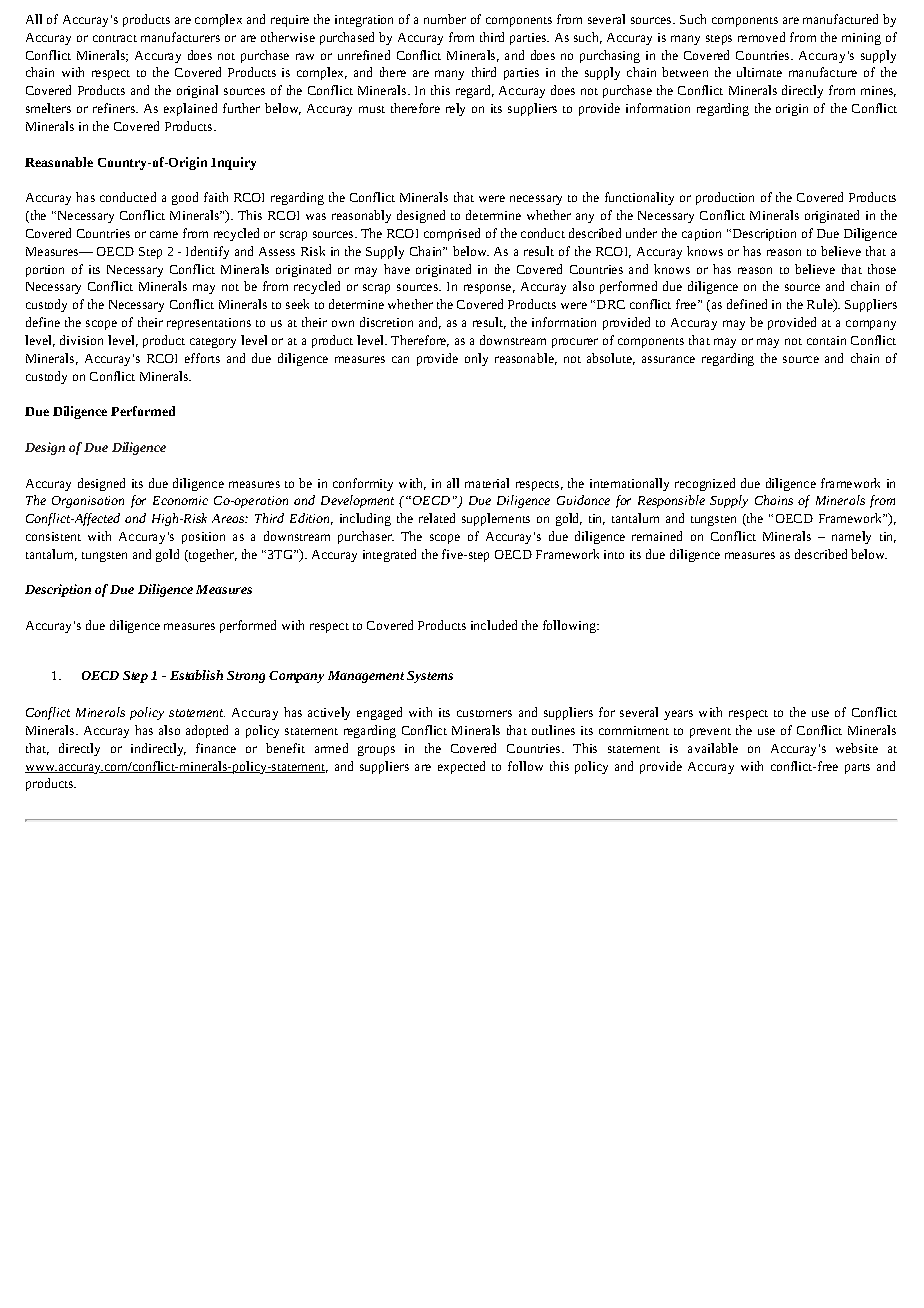  What do you see at coordinates (115, 38) in the screenshot?
I see `contract` at bounding box center [115, 38].
